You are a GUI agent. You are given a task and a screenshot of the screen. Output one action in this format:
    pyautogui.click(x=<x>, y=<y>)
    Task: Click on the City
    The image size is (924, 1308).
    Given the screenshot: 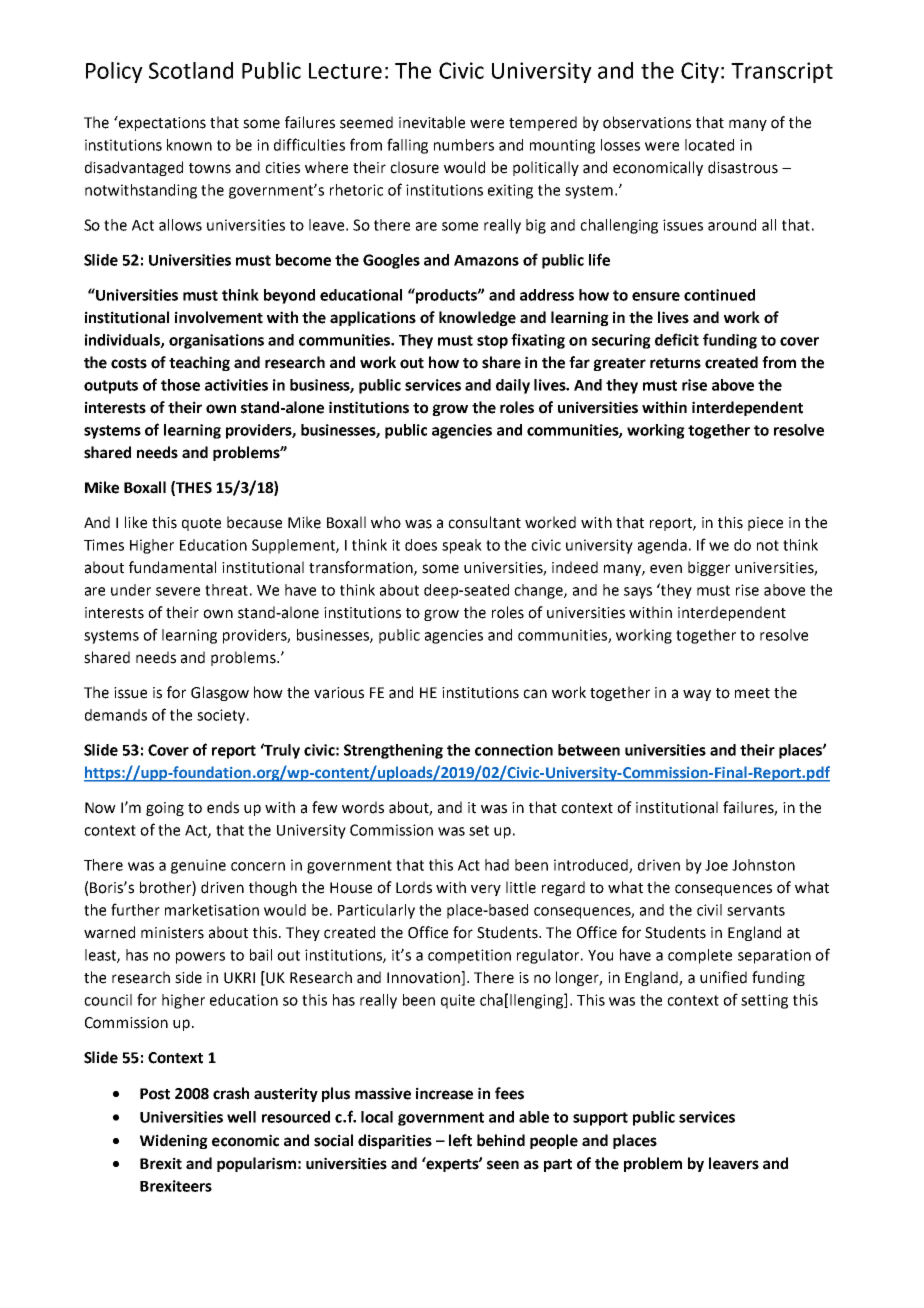 What is the action you would take?
    pyautogui.click(x=700, y=72)
